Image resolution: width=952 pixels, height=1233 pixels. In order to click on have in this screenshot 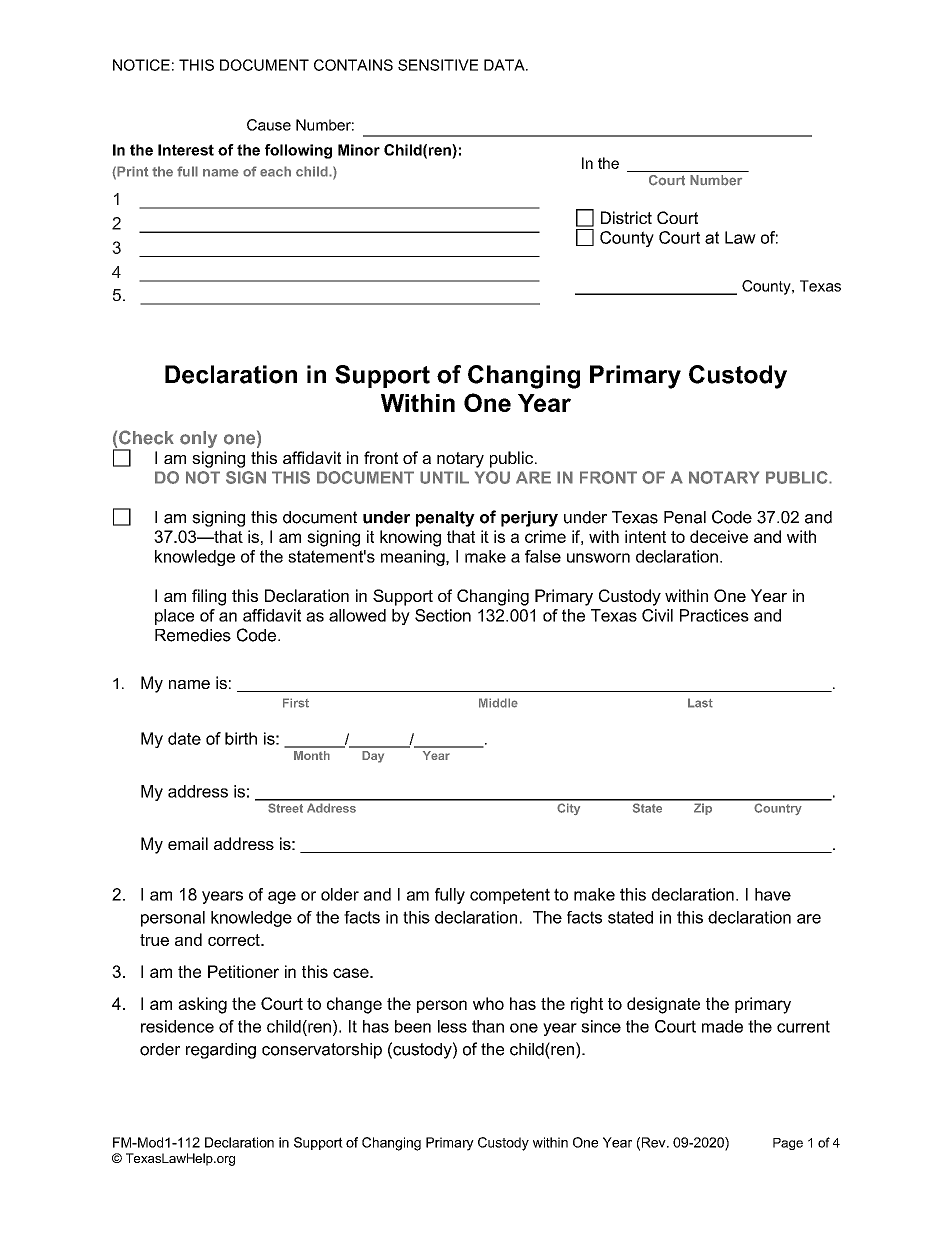, I will do `click(773, 894)`.
